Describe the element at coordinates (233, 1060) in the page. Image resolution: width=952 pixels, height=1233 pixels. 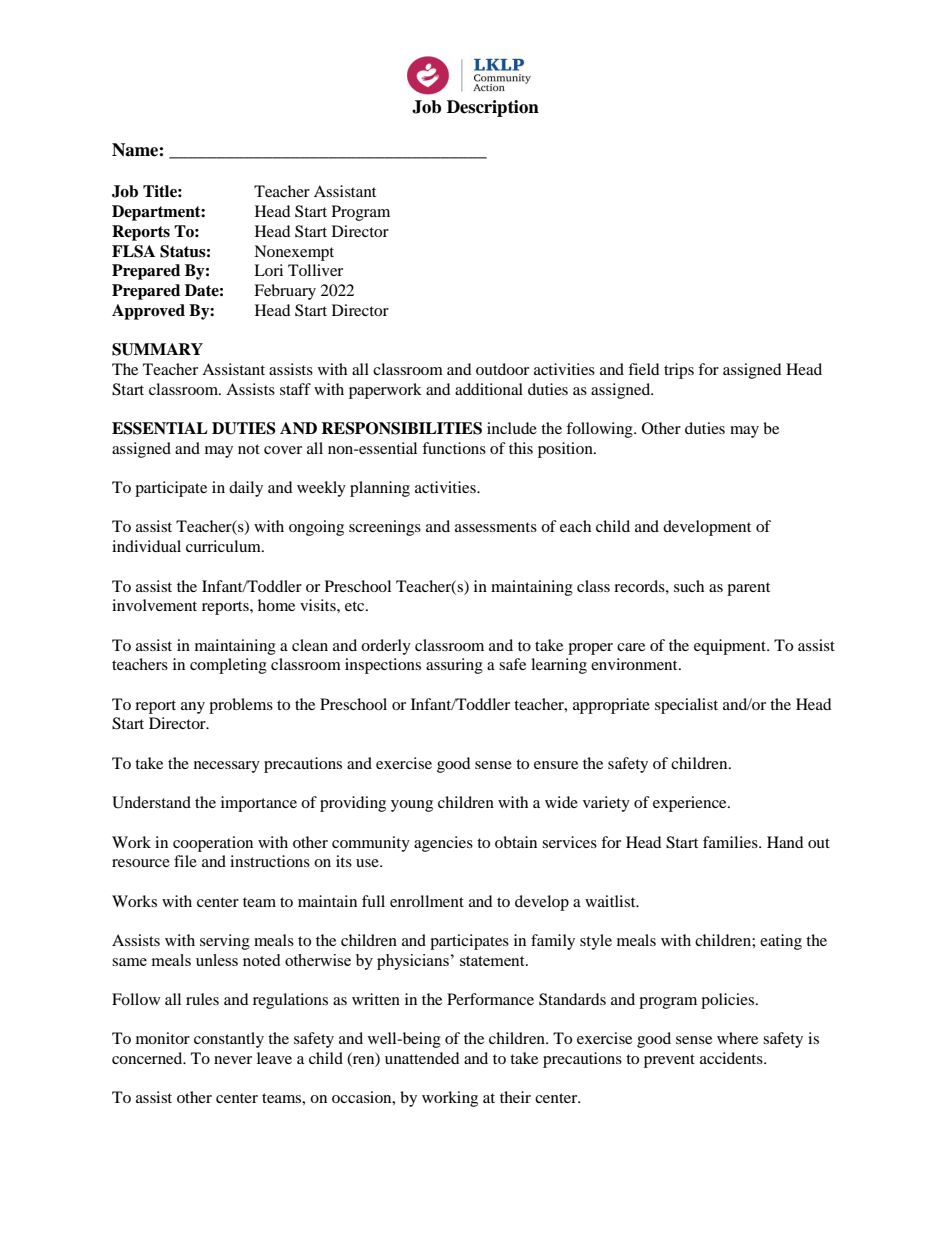
I see `never` at that location.
